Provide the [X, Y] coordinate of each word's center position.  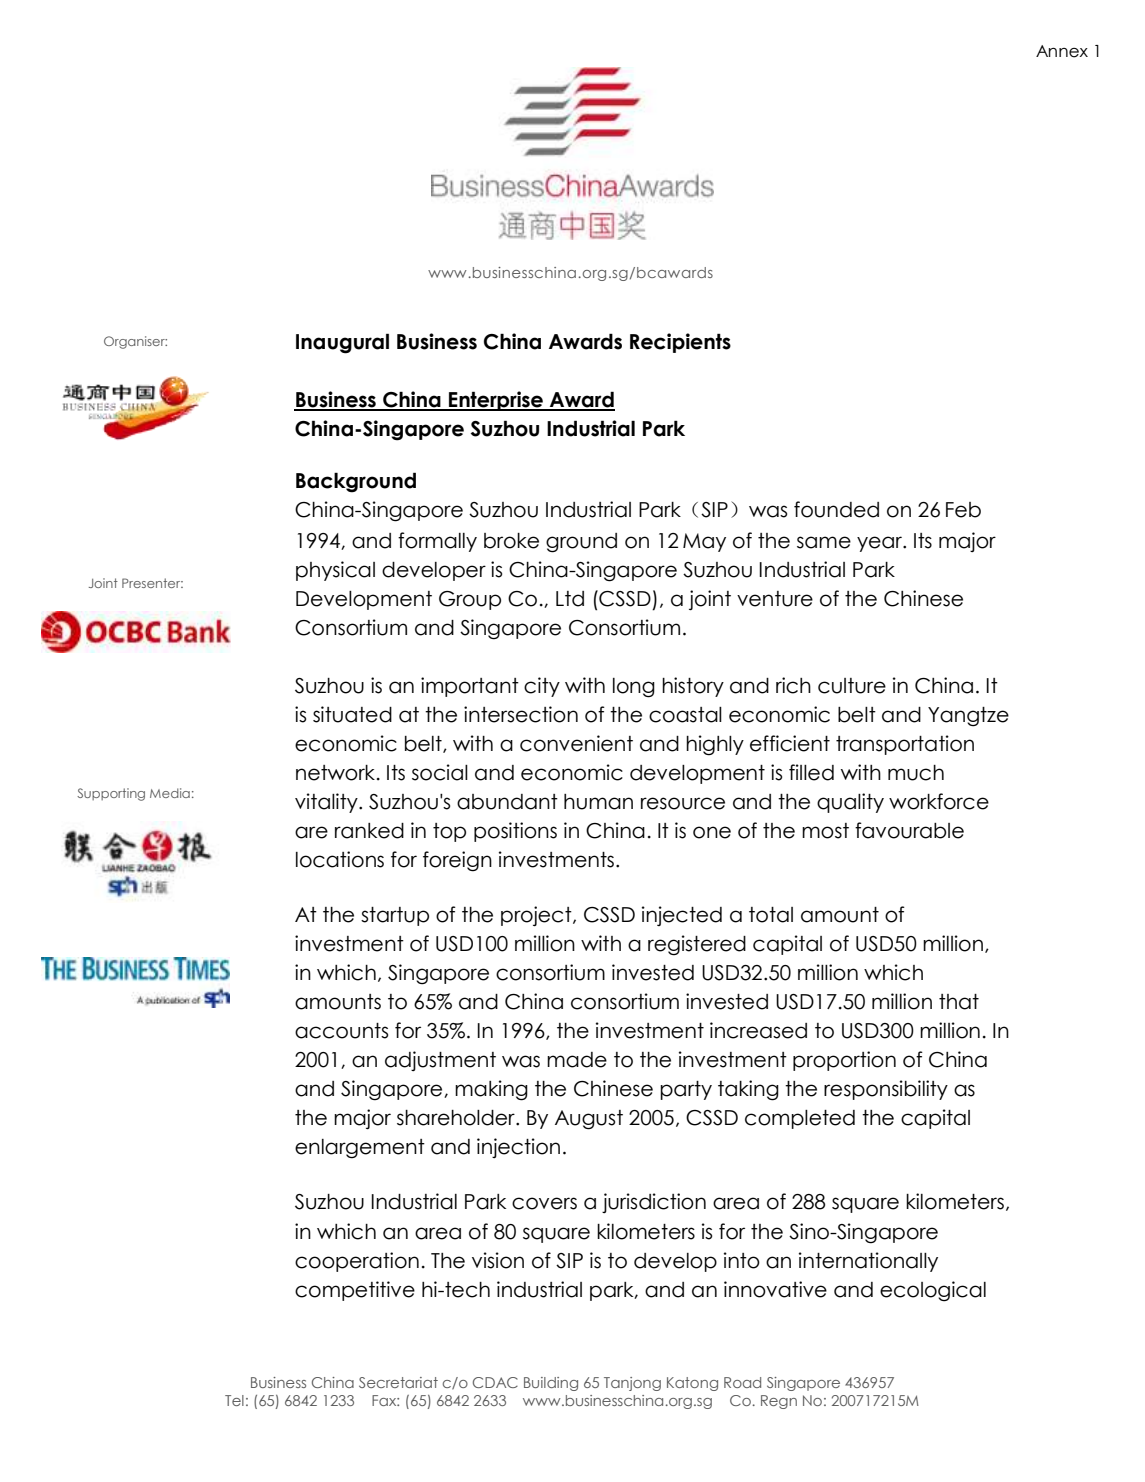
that [959, 1002]
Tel [234, 1400]
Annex [1062, 51]
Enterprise [496, 401]
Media [170, 793]
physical [335, 571]
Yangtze [968, 717]
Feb [963, 510]
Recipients [680, 343]
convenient [576, 743]
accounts [341, 1031]
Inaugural [342, 343]
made [577, 1060]
